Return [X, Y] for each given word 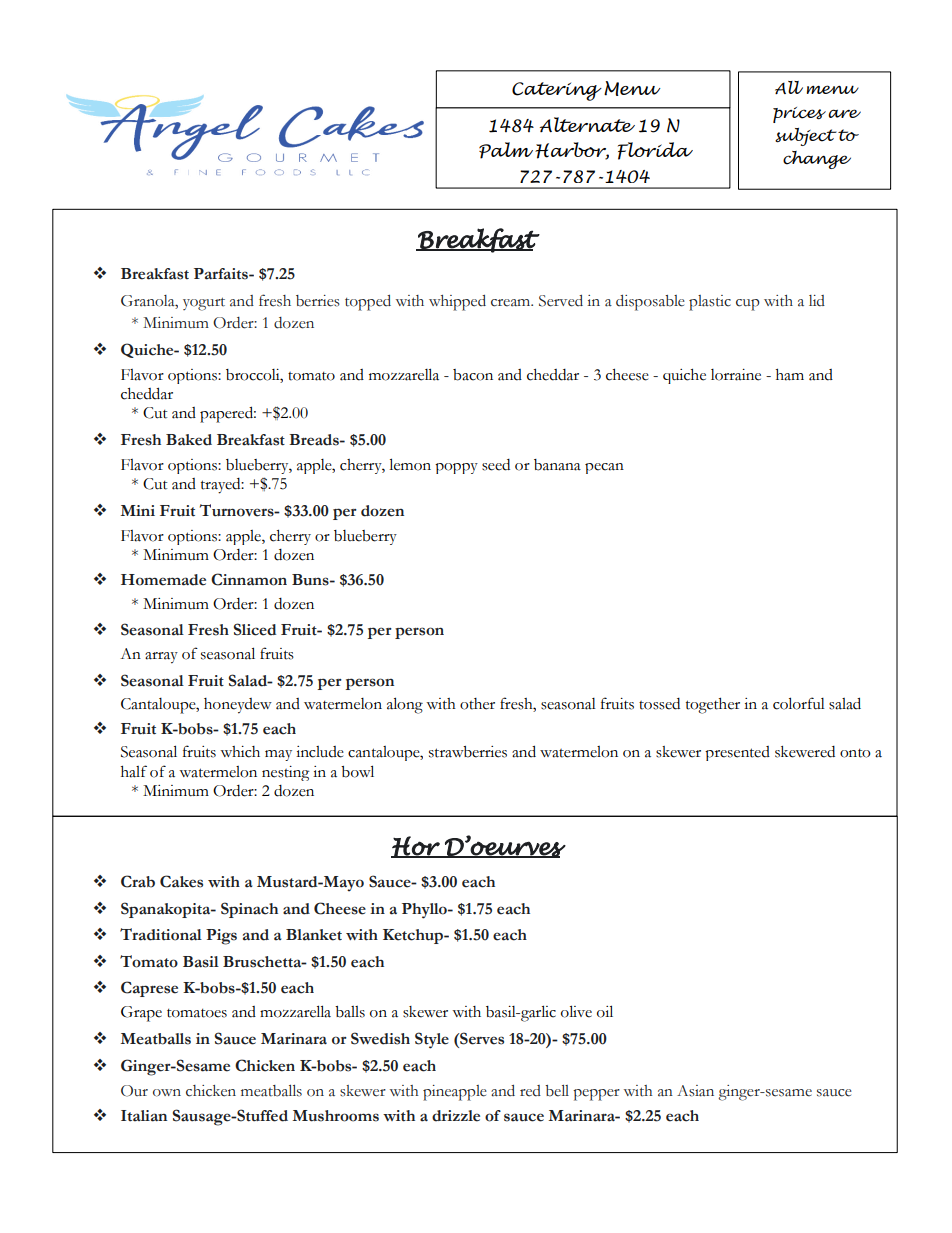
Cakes [181, 881]
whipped [457, 303]
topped [368, 303]
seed [496, 465]
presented [737, 753]
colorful [799, 703]
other [477, 704]
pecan [604, 468]
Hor [416, 847]
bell [557, 1091]
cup [748, 305]
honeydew [238, 706]
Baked [189, 440]
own [167, 1093]
